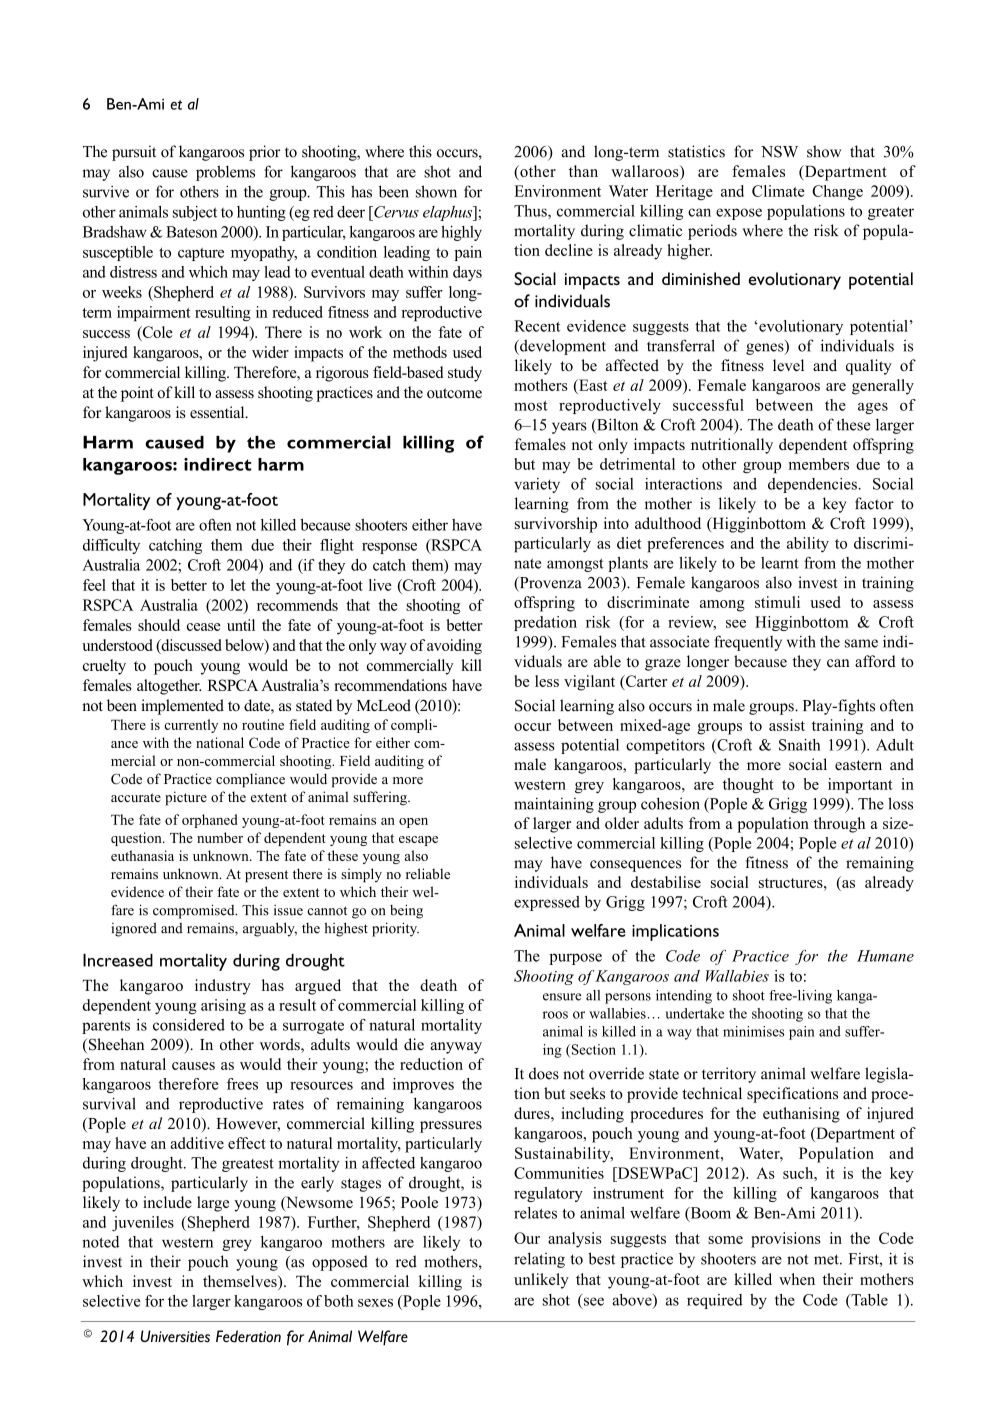 Image resolution: width=996 pixels, height=1408 pixels. What do you see at coordinates (797, 1279) in the screenshot?
I see `when` at bounding box center [797, 1279].
